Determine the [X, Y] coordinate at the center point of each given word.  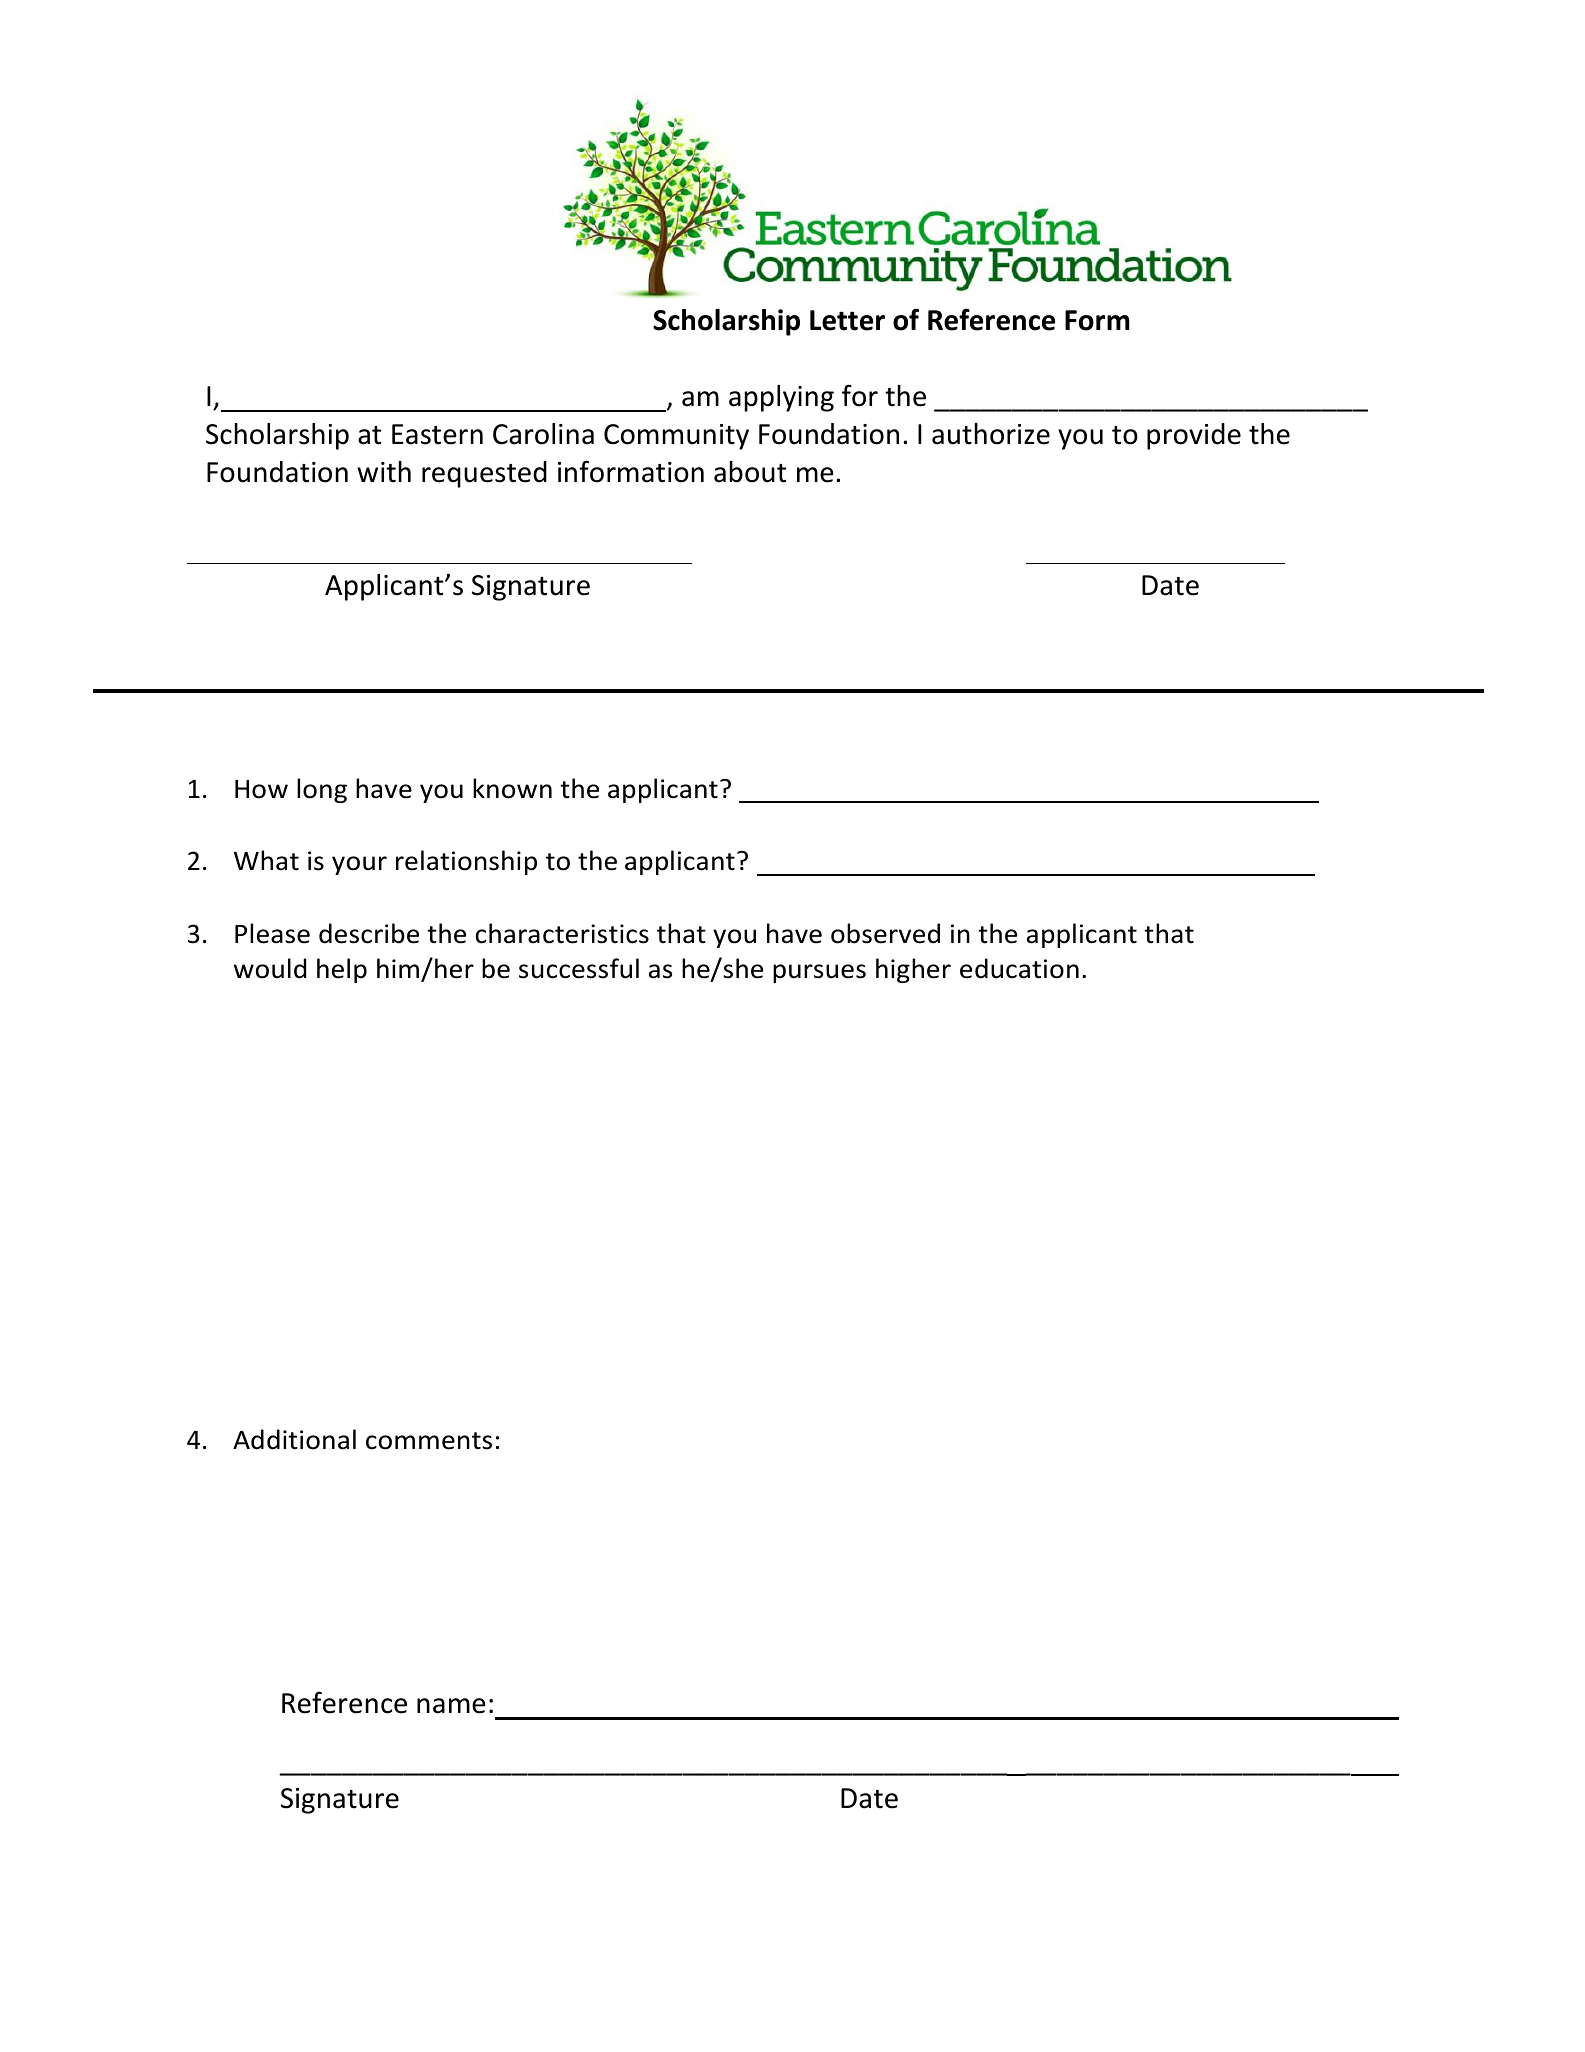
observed [885, 933]
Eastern [437, 434]
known [512, 788]
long [322, 790]
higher [913, 970]
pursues [819, 973]
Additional [294, 1439]
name [451, 1706]
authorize [991, 434]
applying [781, 398]
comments [429, 1441]
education [1019, 968]
